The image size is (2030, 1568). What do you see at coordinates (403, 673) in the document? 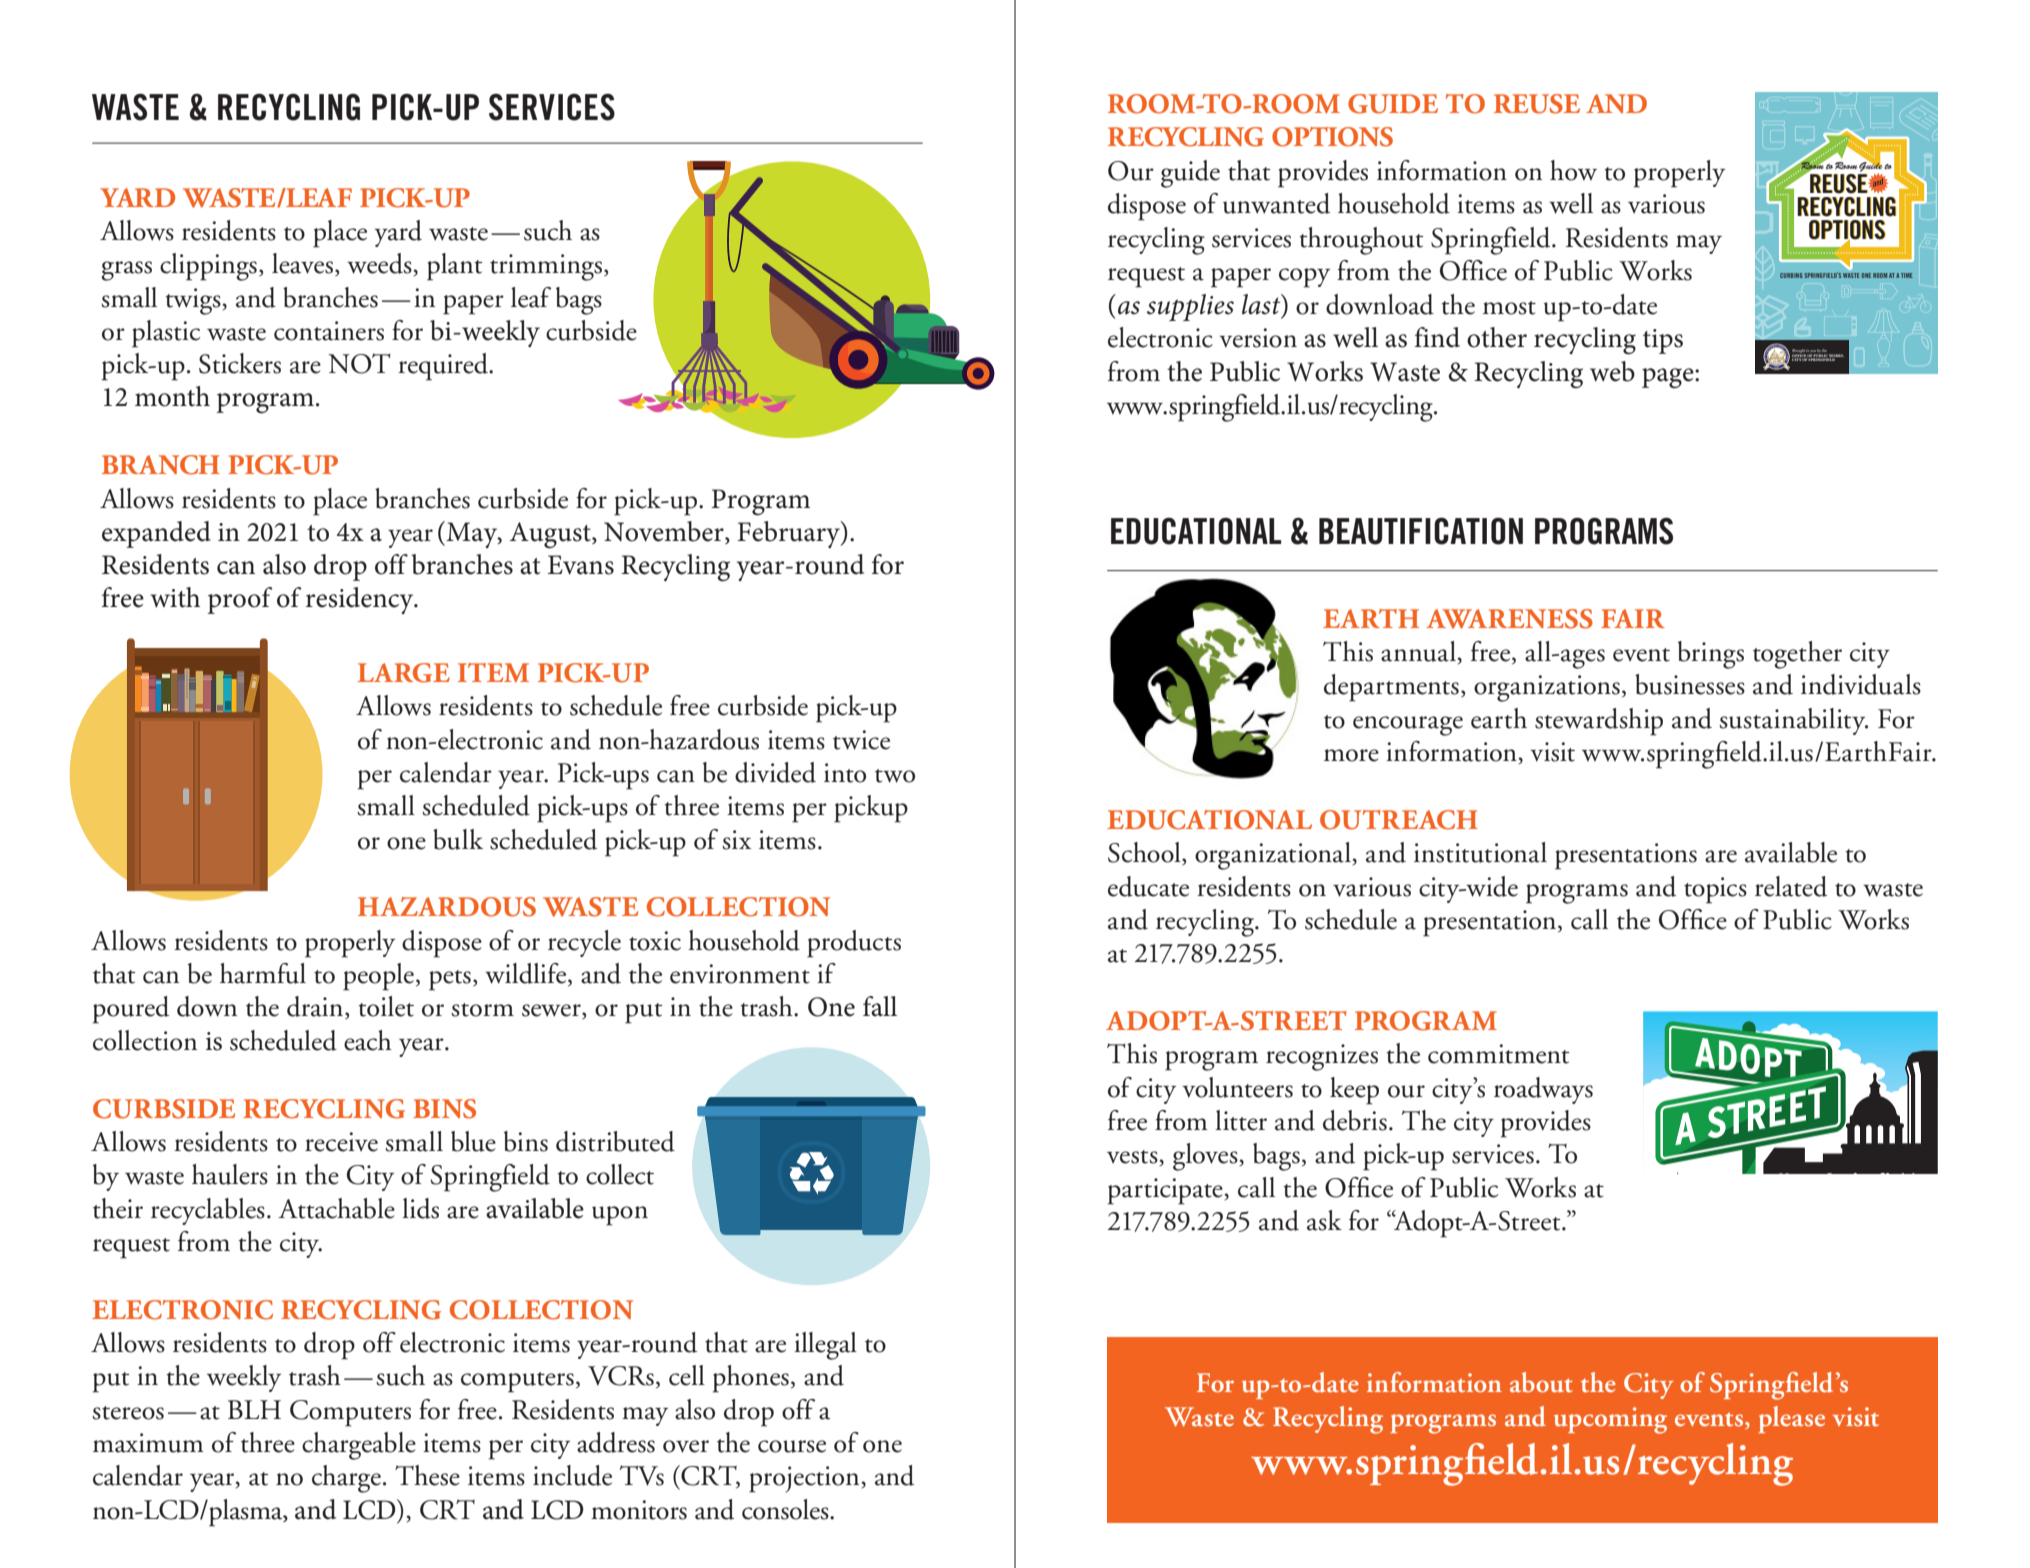
I see `LARGE` at bounding box center [403, 673].
